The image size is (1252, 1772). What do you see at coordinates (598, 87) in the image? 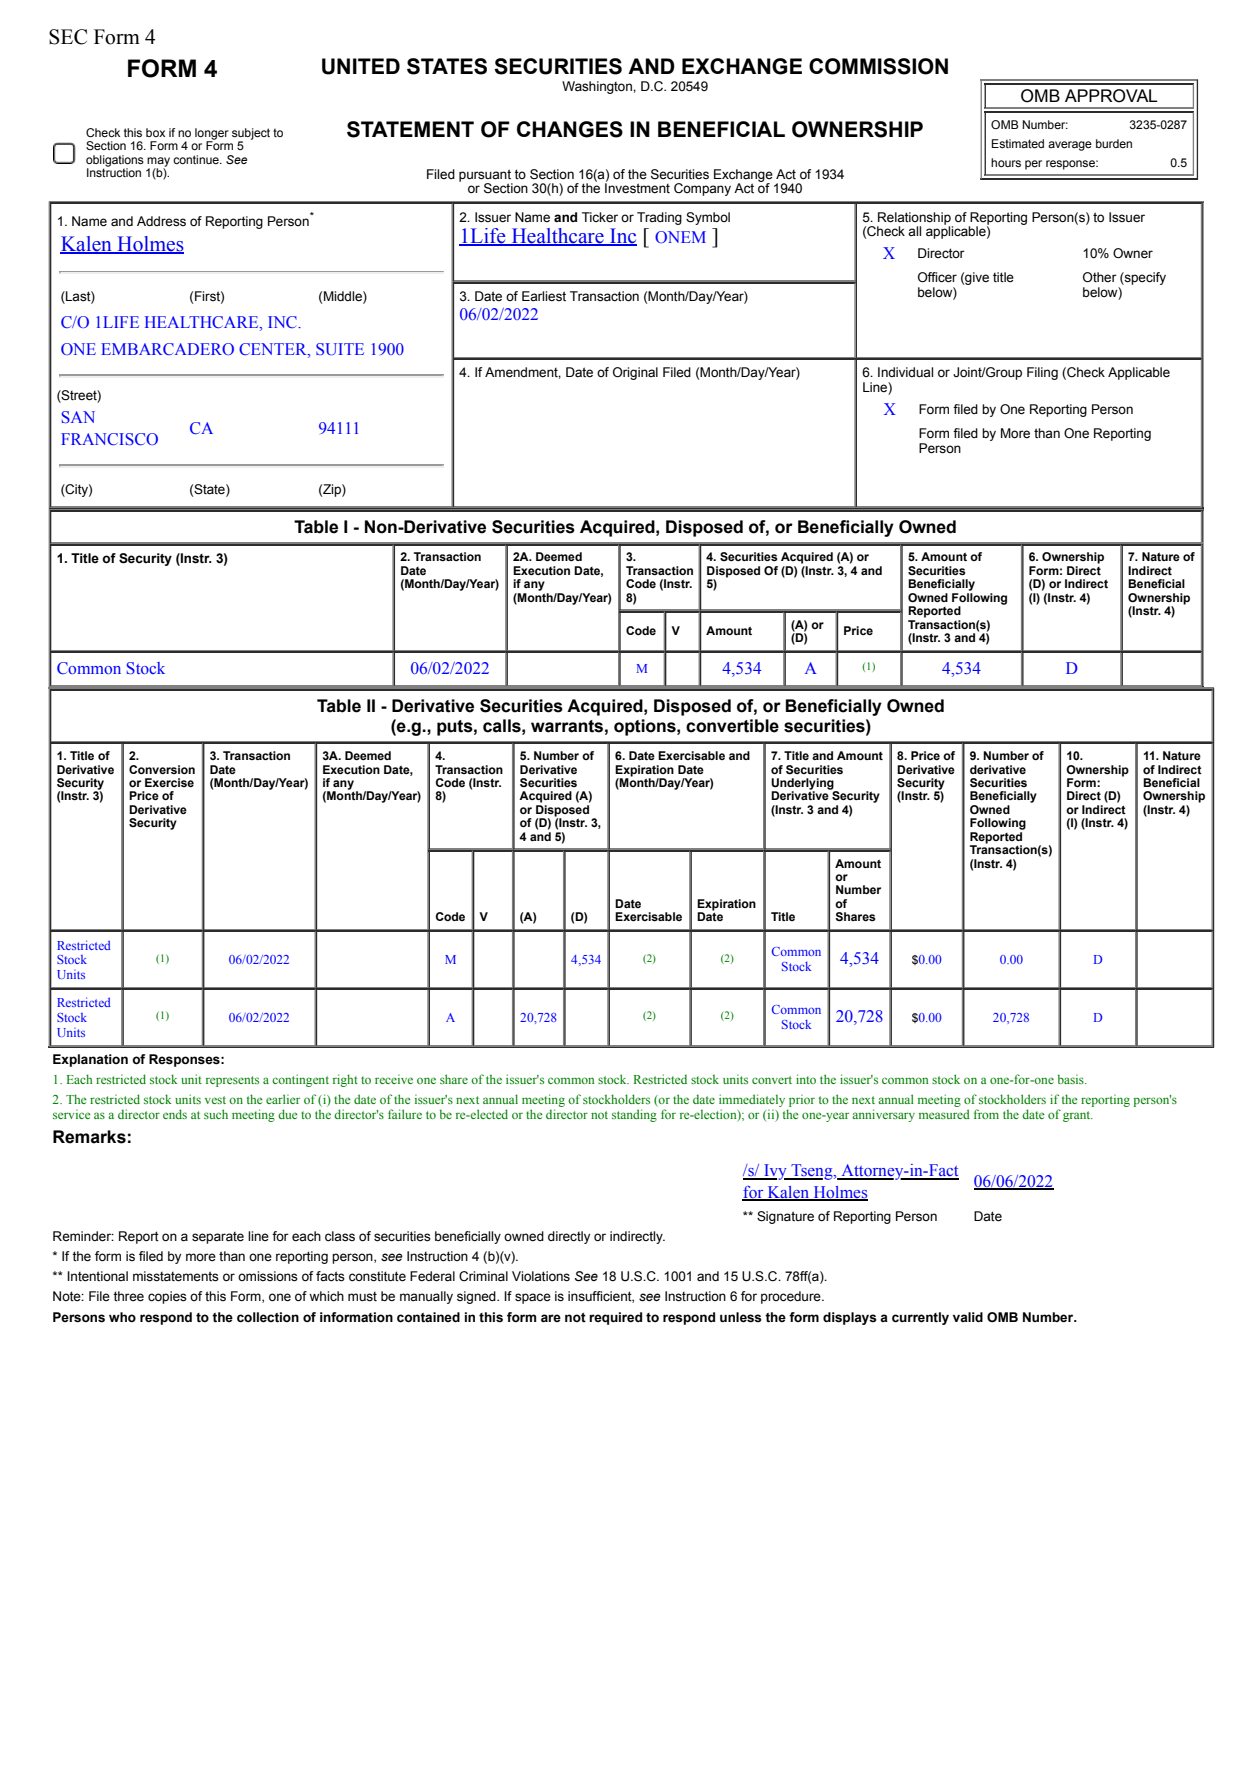
I see `Washington` at bounding box center [598, 87].
